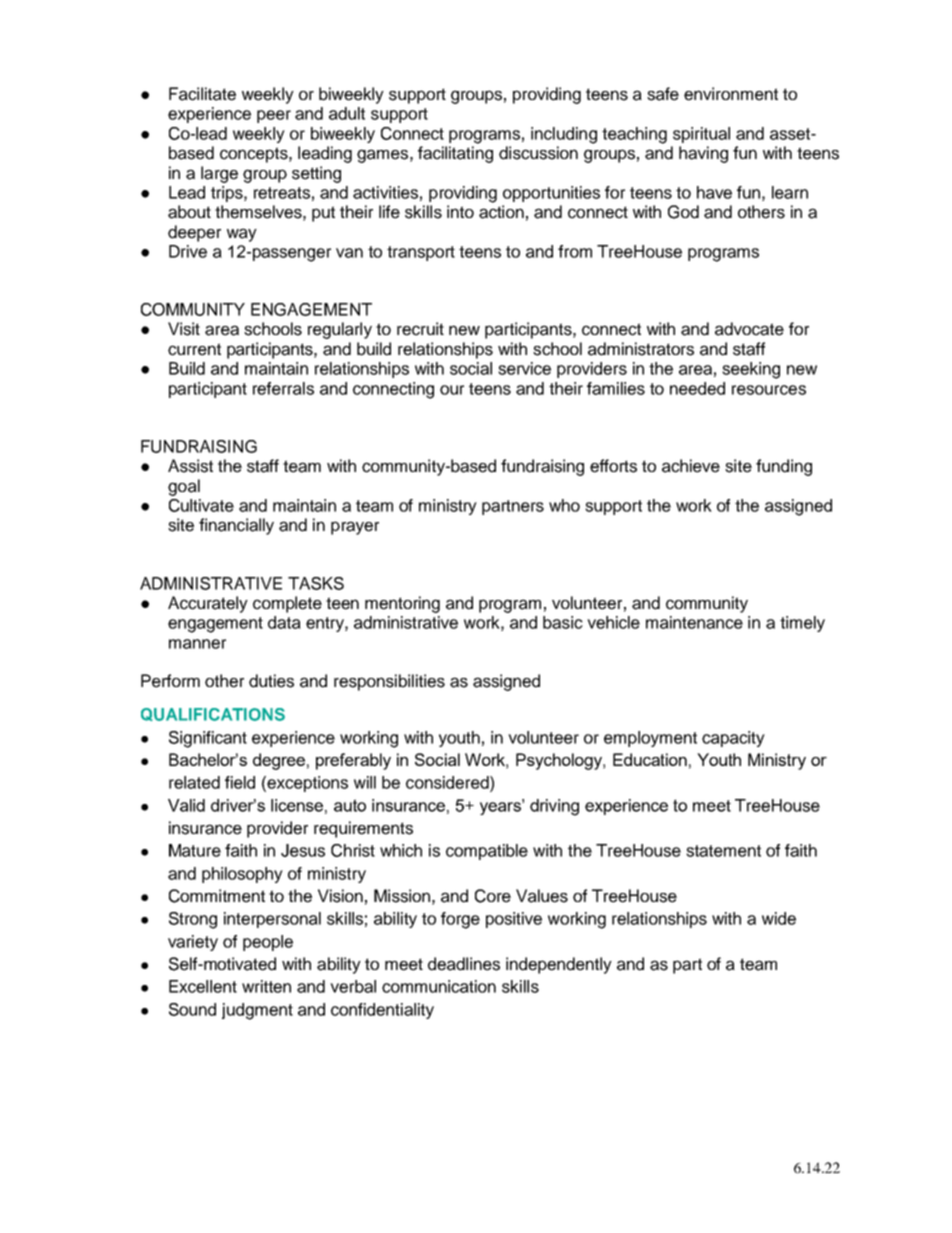  I want to click on facilitating, so click(455, 154).
